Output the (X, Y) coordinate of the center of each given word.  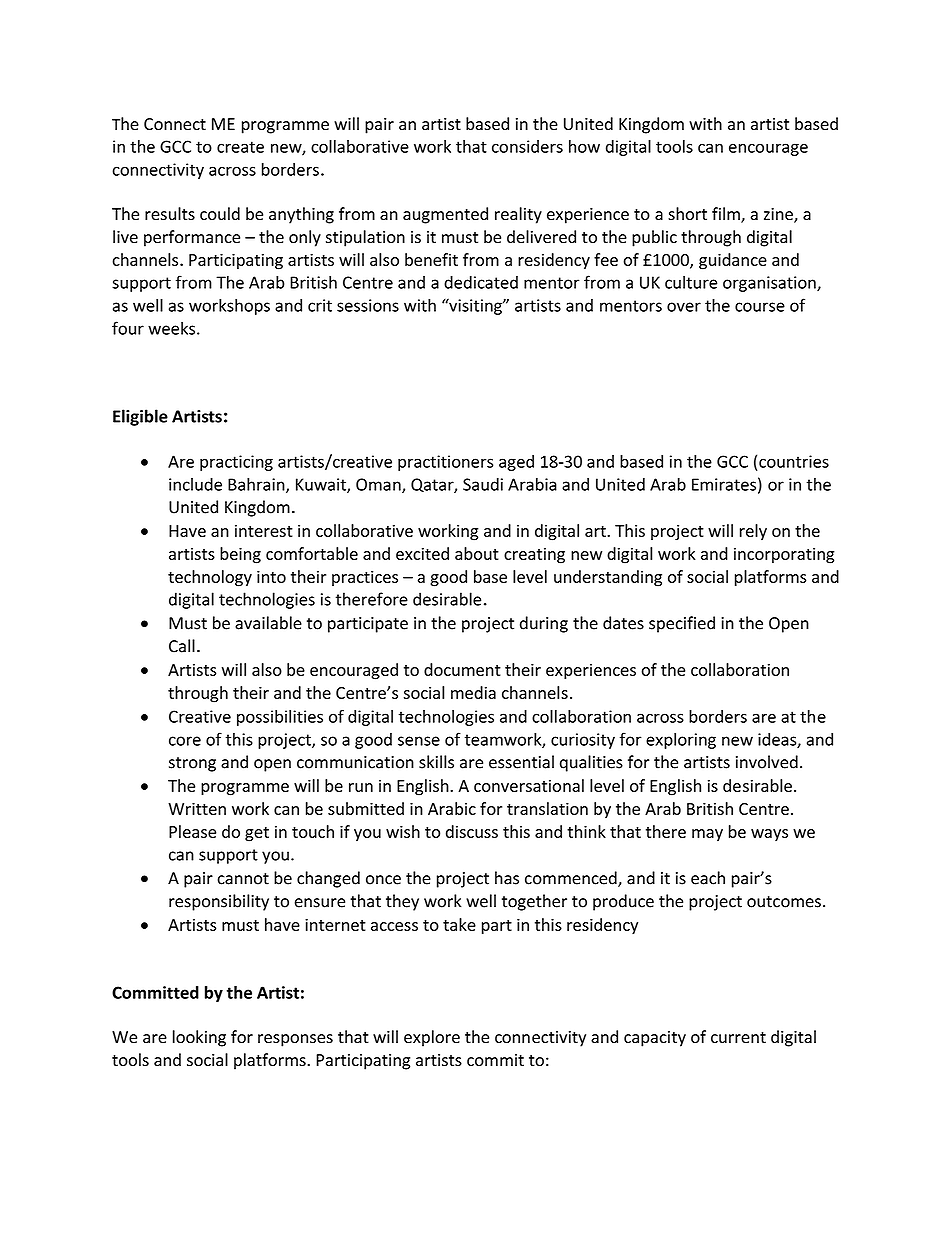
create (240, 147)
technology (210, 578)
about (477, 553)
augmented (445, 215)
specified (682, 624)
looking (199, 1038)
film (727, 214)
